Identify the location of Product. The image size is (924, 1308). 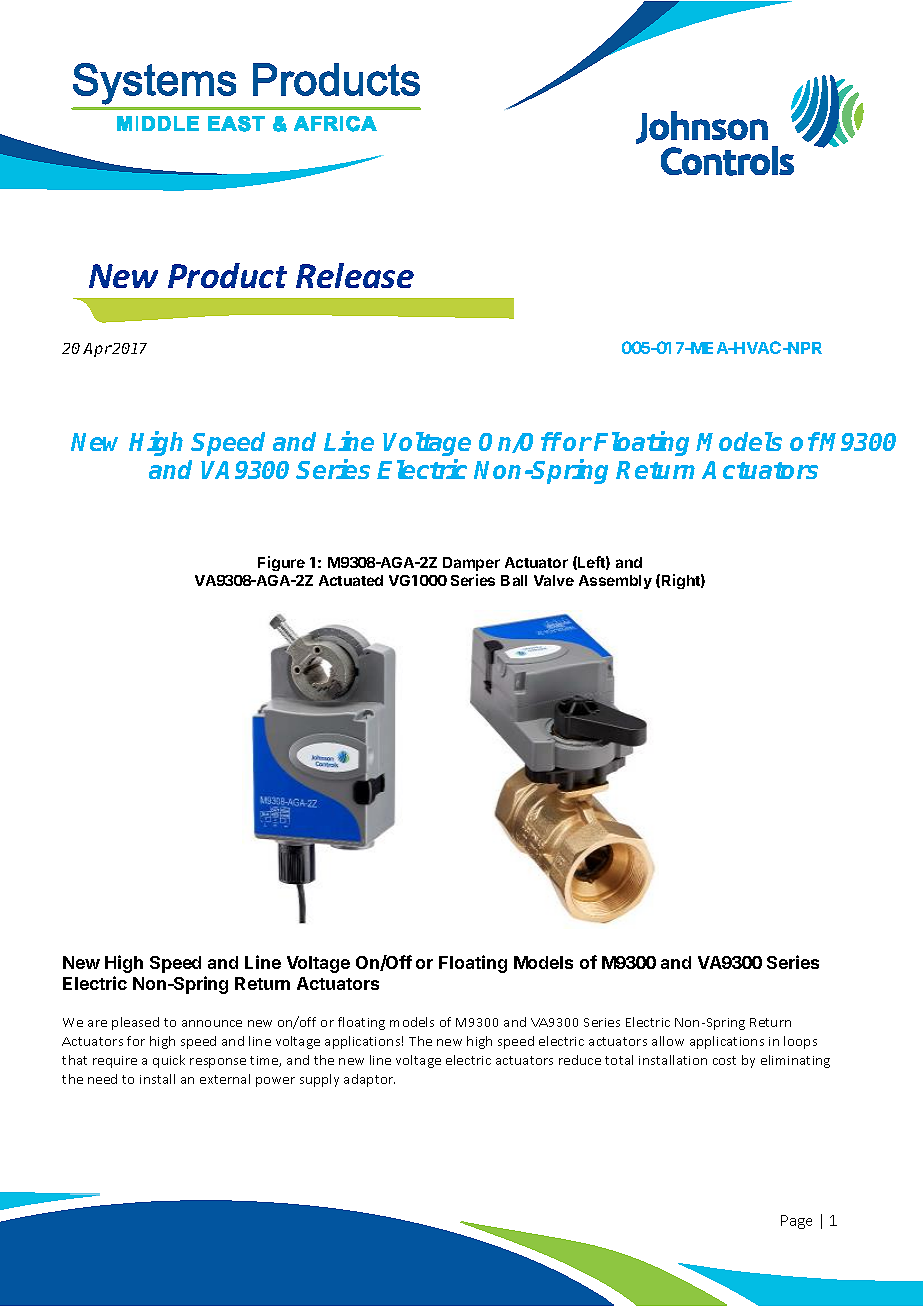
(227, 275).
